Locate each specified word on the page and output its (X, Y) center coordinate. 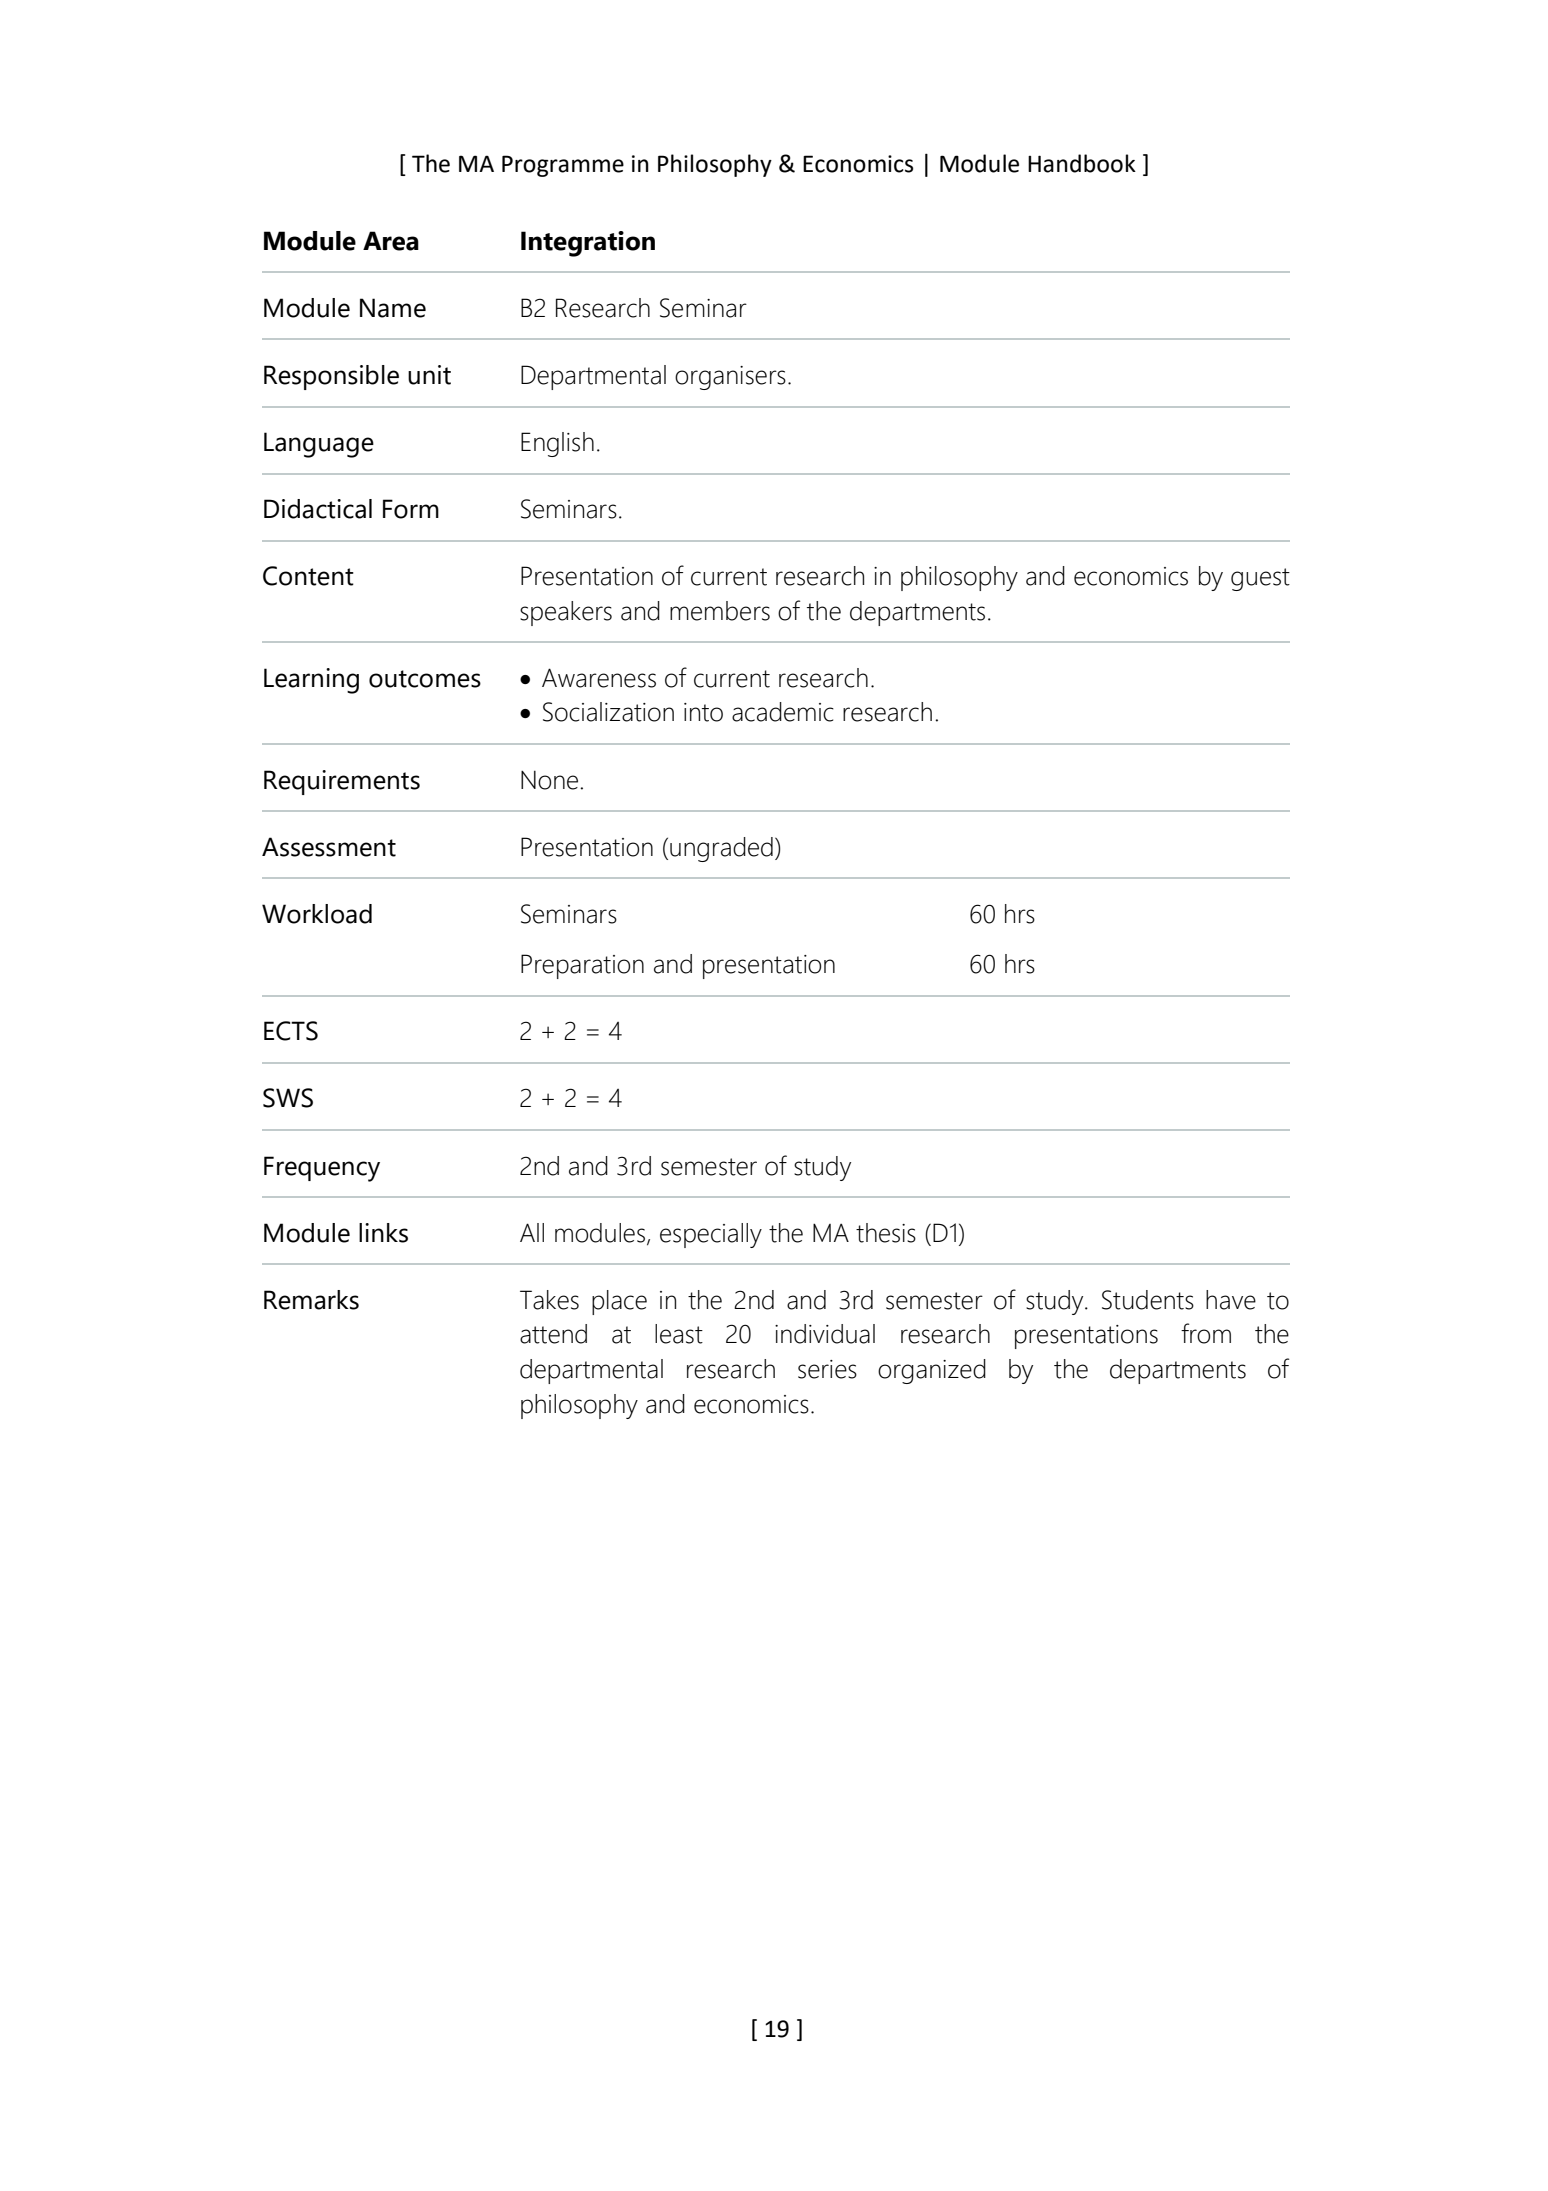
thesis (886, 1233)
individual (825, 1334)
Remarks (311, 1300)
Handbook (1082, 163)
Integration (588, 244)
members (720, 611)
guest (1260, 579)
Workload (317, 914)
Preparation (582, 966)
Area (391, 241)
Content (308, 576)
